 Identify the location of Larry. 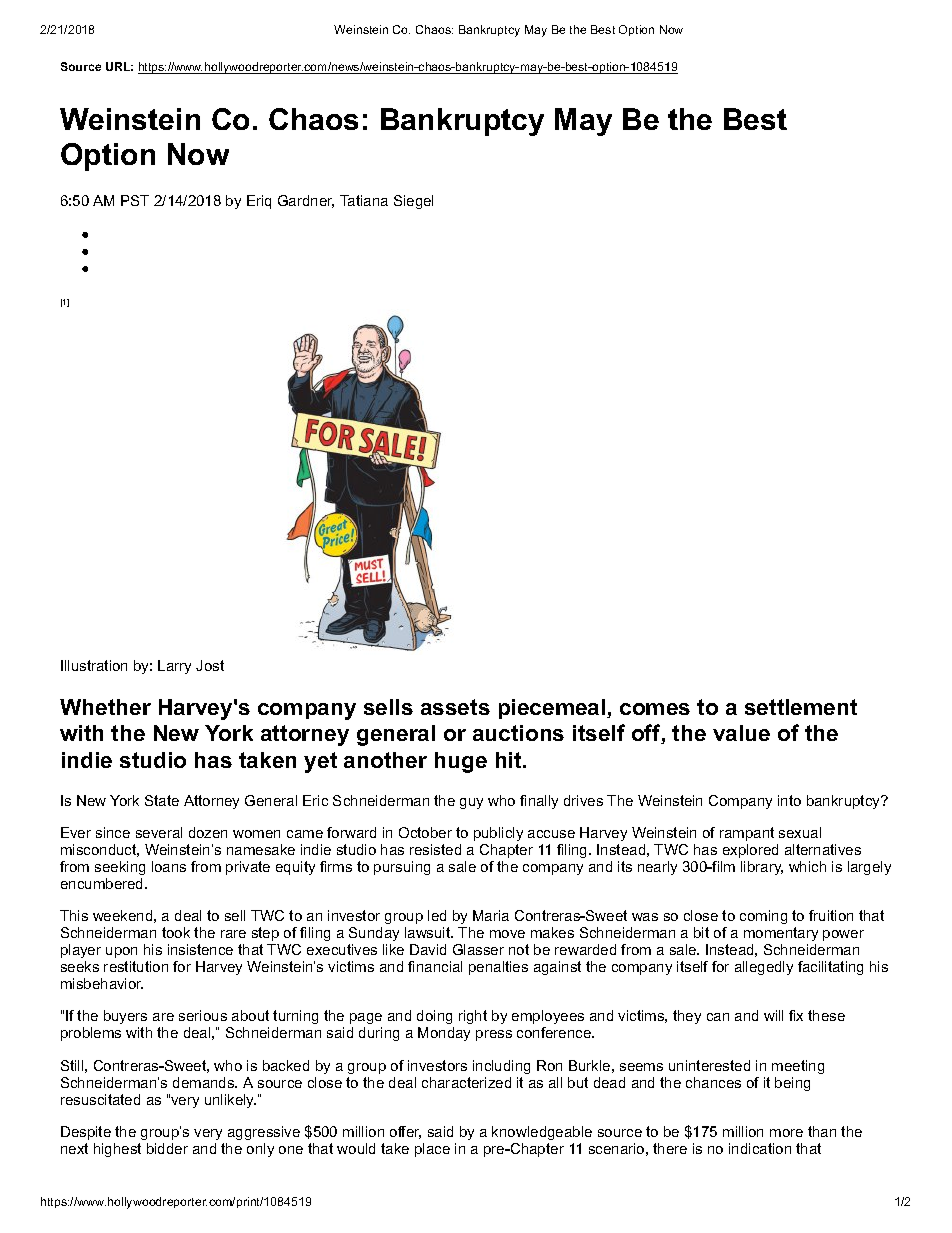
(174, 667).
